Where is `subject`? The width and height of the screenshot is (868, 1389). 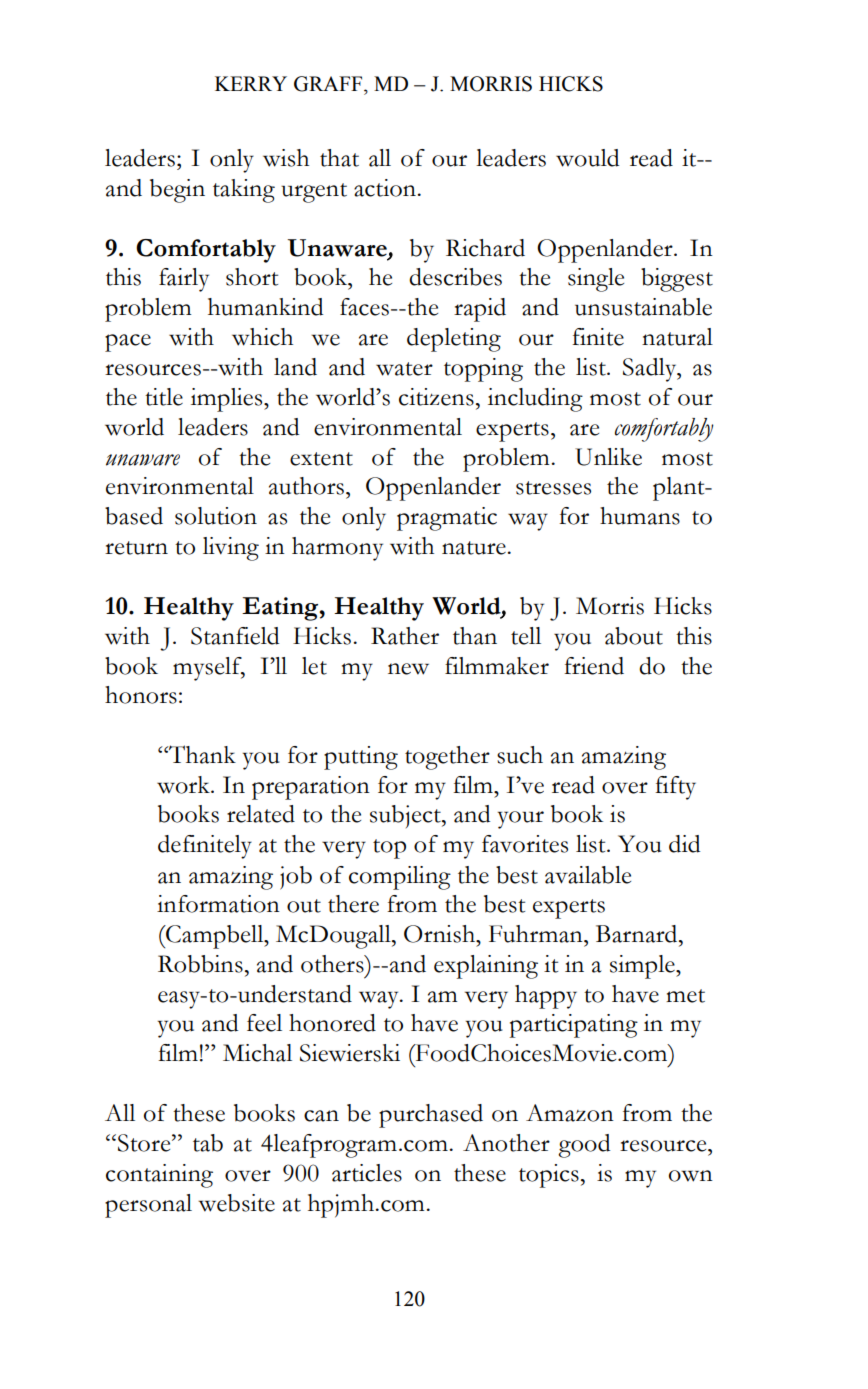
subject is located at coordinates (406, 816).
